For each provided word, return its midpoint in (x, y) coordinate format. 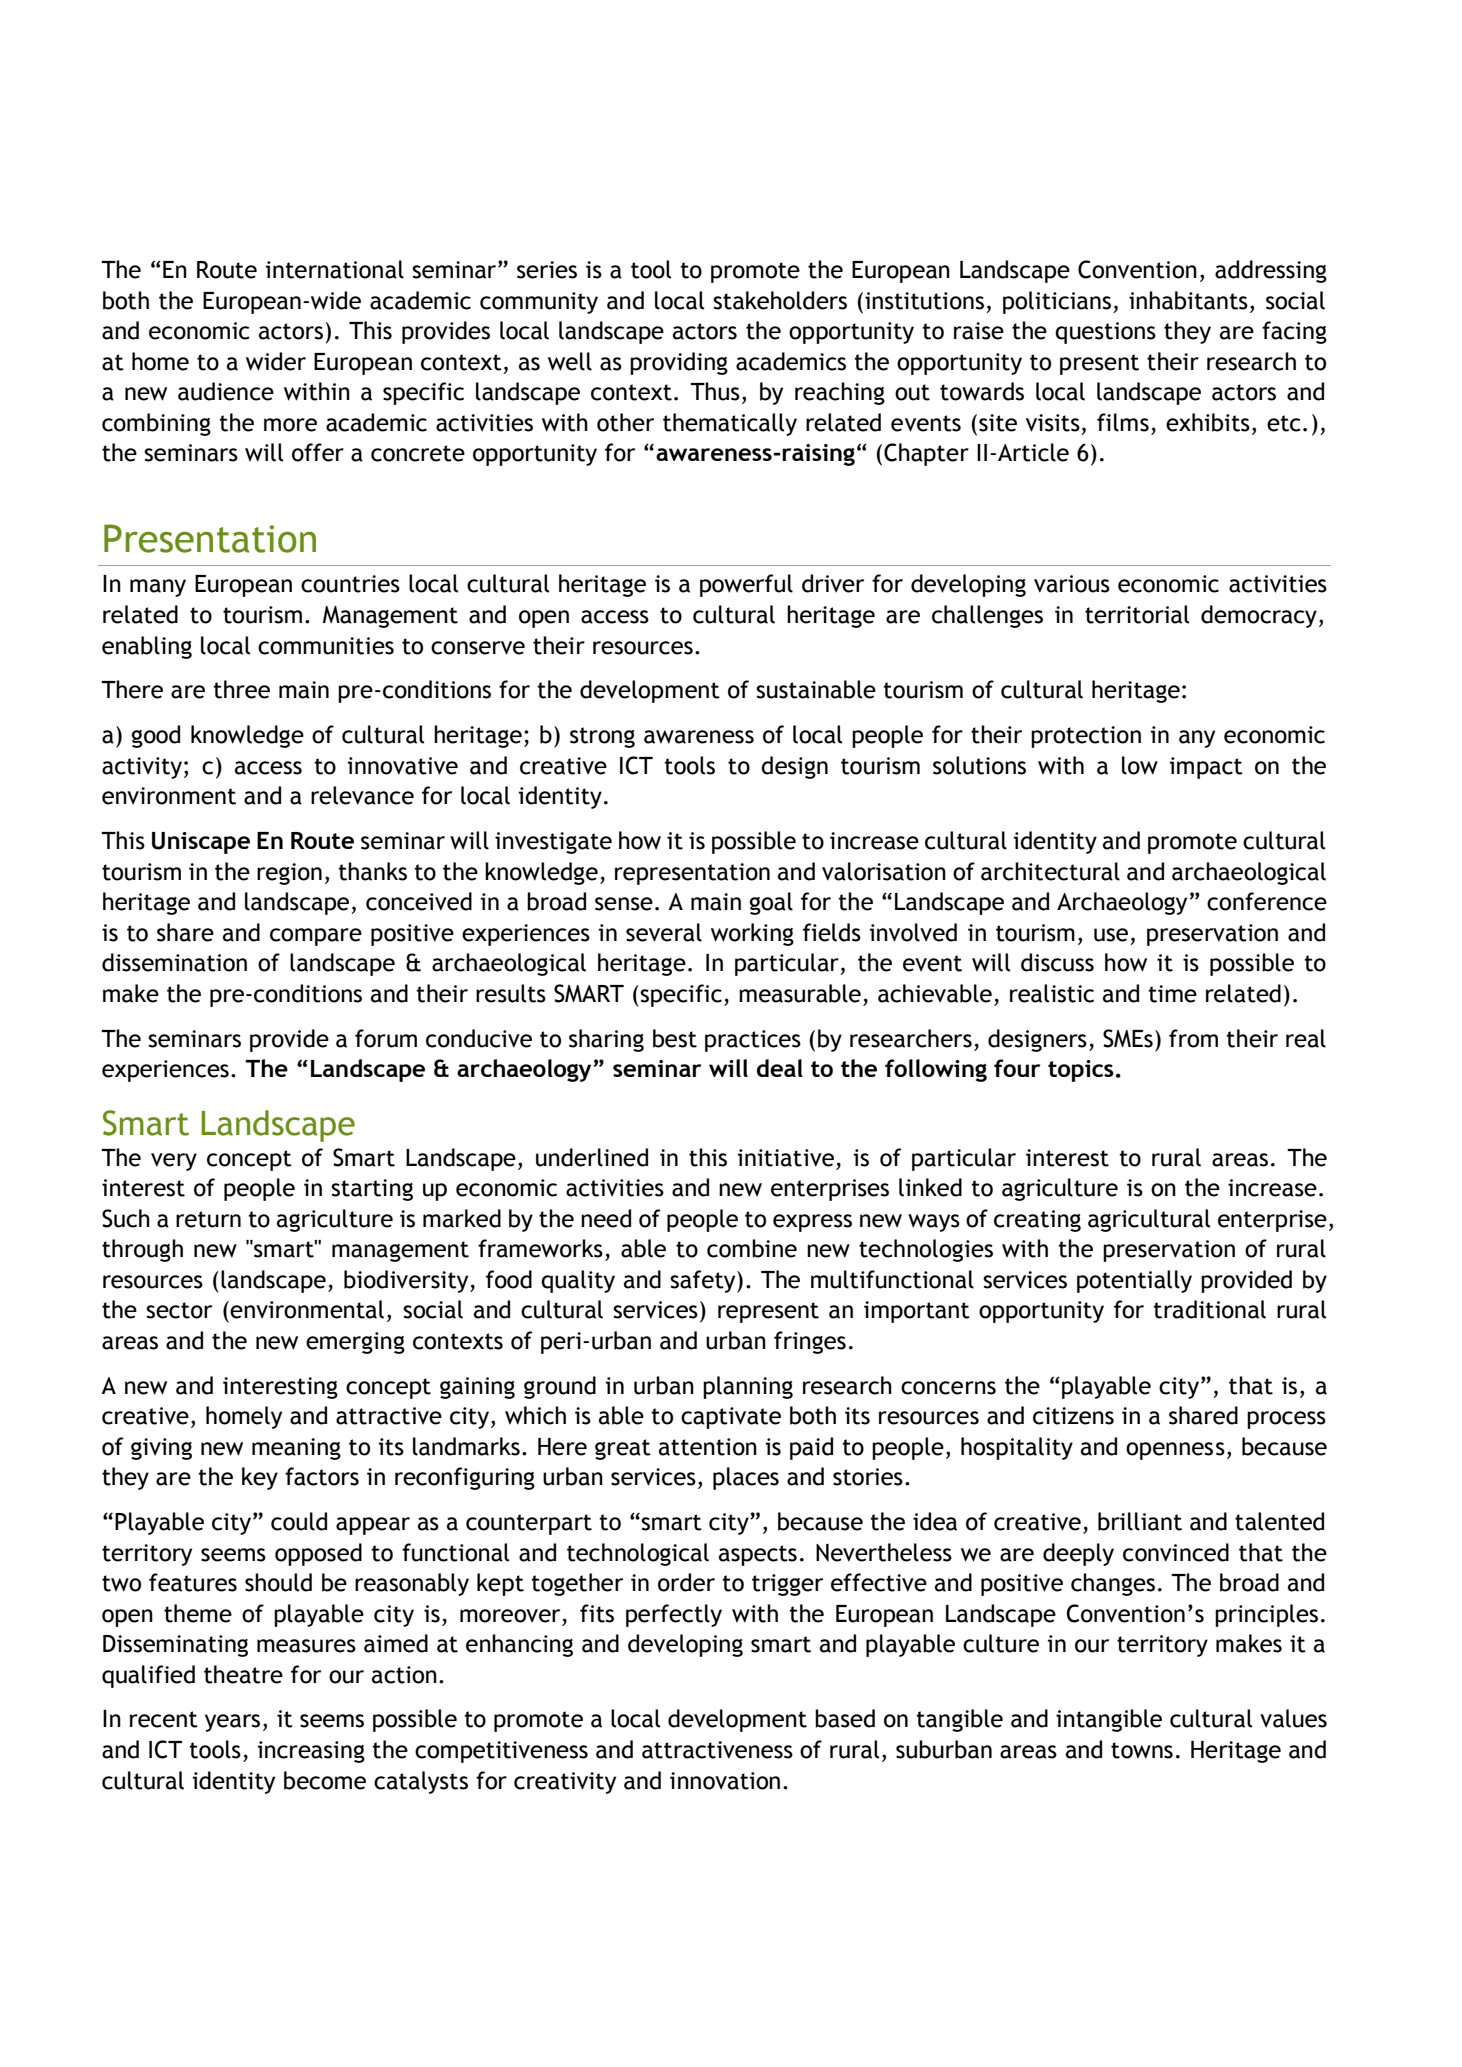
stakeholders (780, 300)
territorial (1137, 614)
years (232, 1723)
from (1193, 1038)
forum (386, 1038)
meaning (296, 1449)
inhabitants (1188, 300)
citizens (1073, 1416)
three (241, 689)
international (335, 269)
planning (748, 1387)
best (675, 1038)
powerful (746, 585)
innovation (725, 1781)
